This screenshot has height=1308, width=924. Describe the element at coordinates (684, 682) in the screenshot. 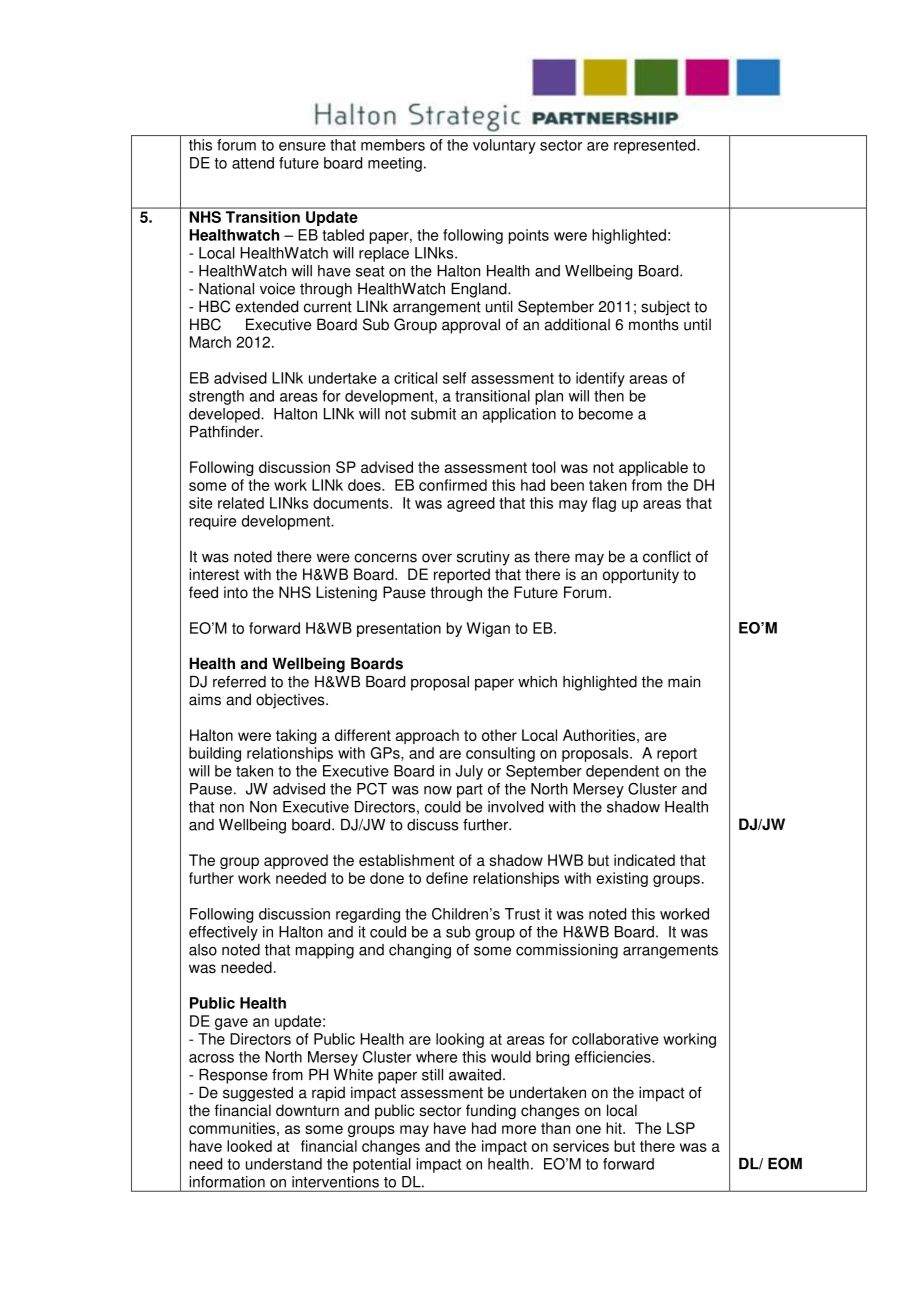

I see `main` at that location.
